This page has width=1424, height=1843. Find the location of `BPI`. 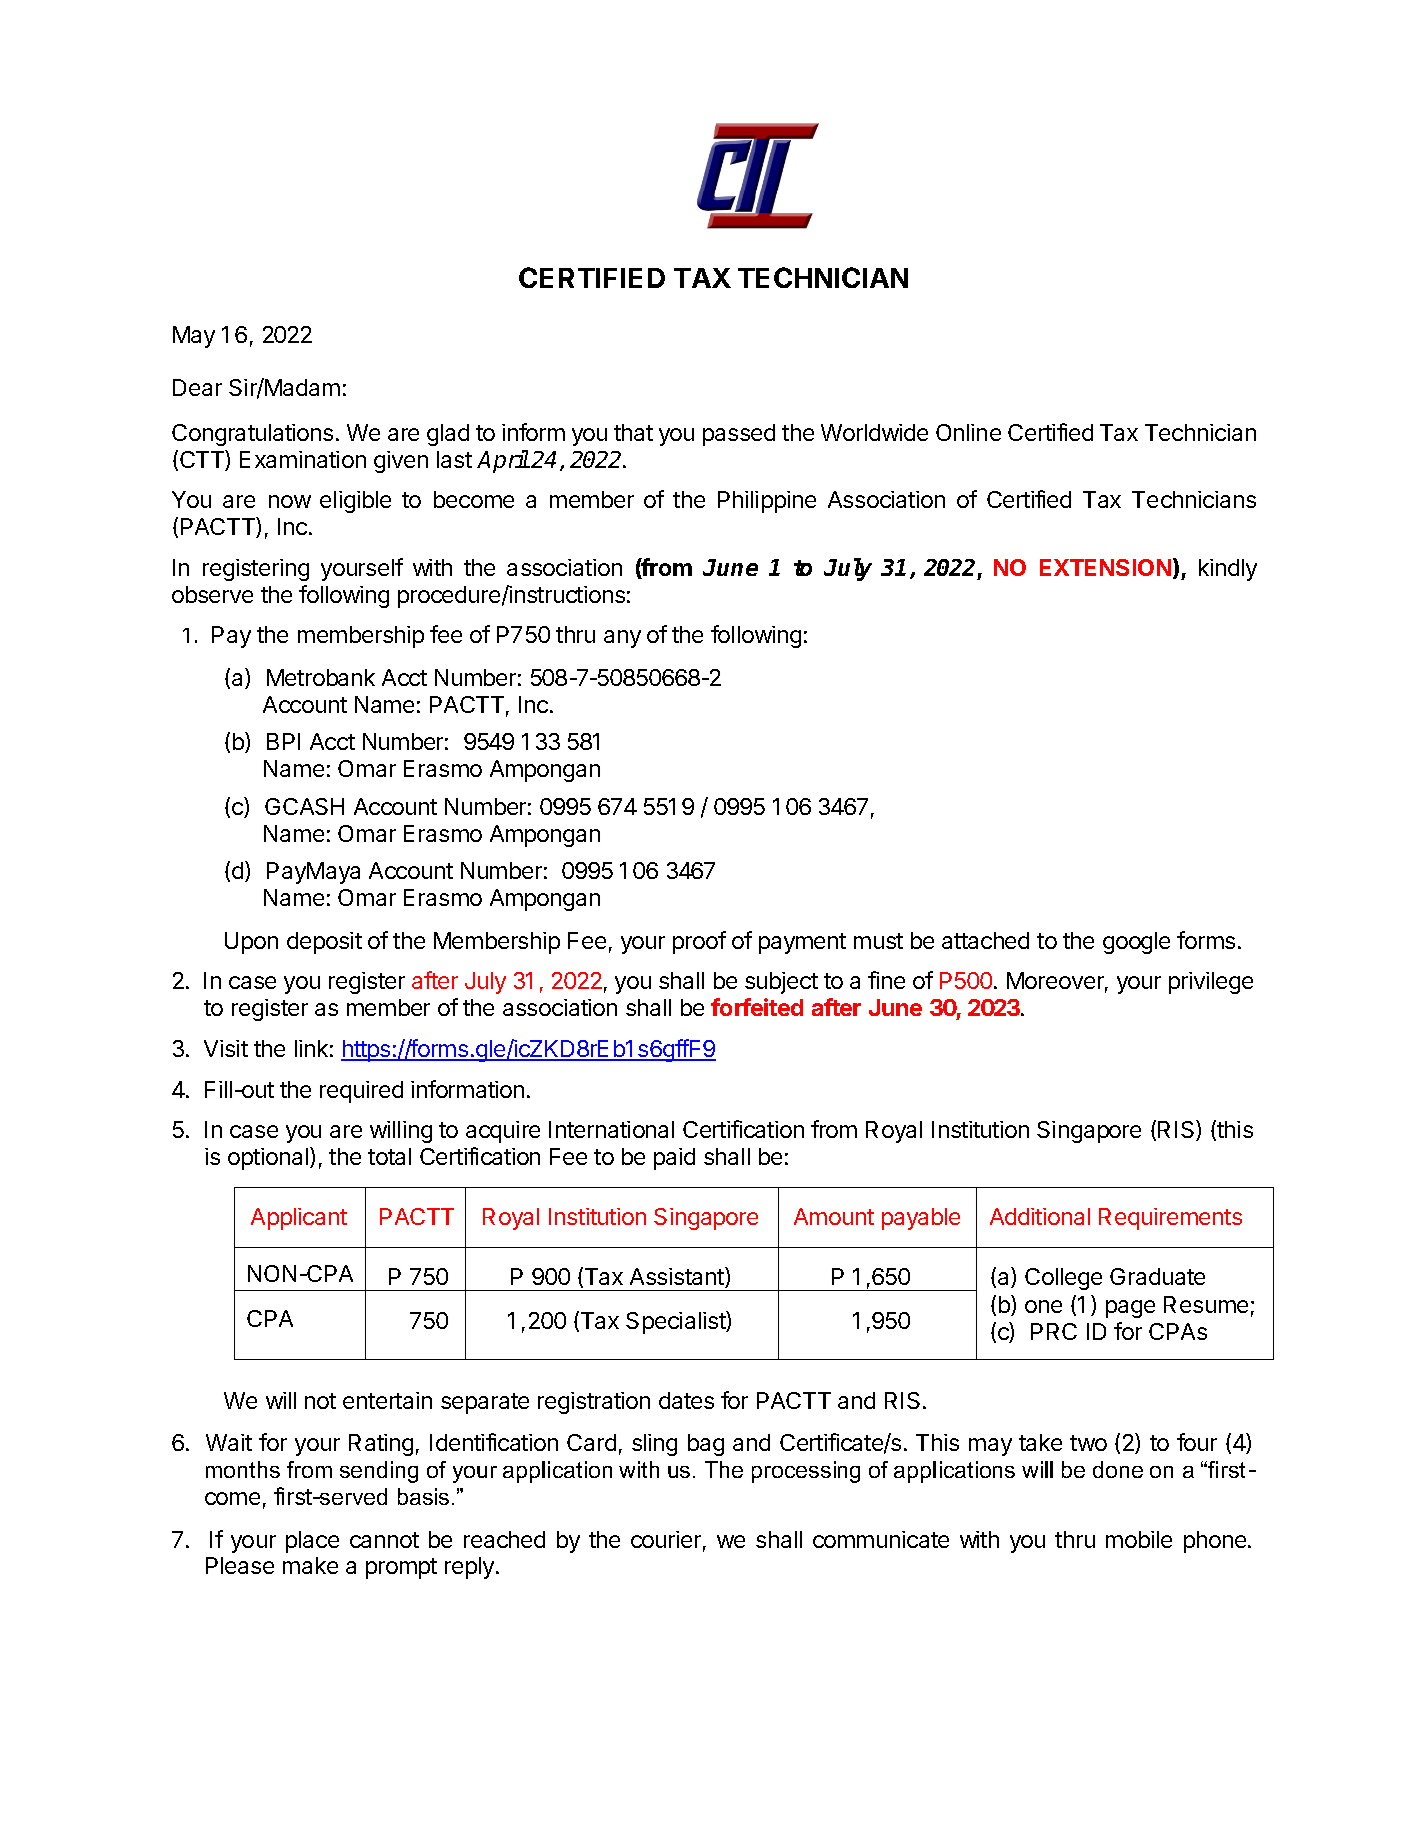

BPI is located at coordinates (283, 741).
